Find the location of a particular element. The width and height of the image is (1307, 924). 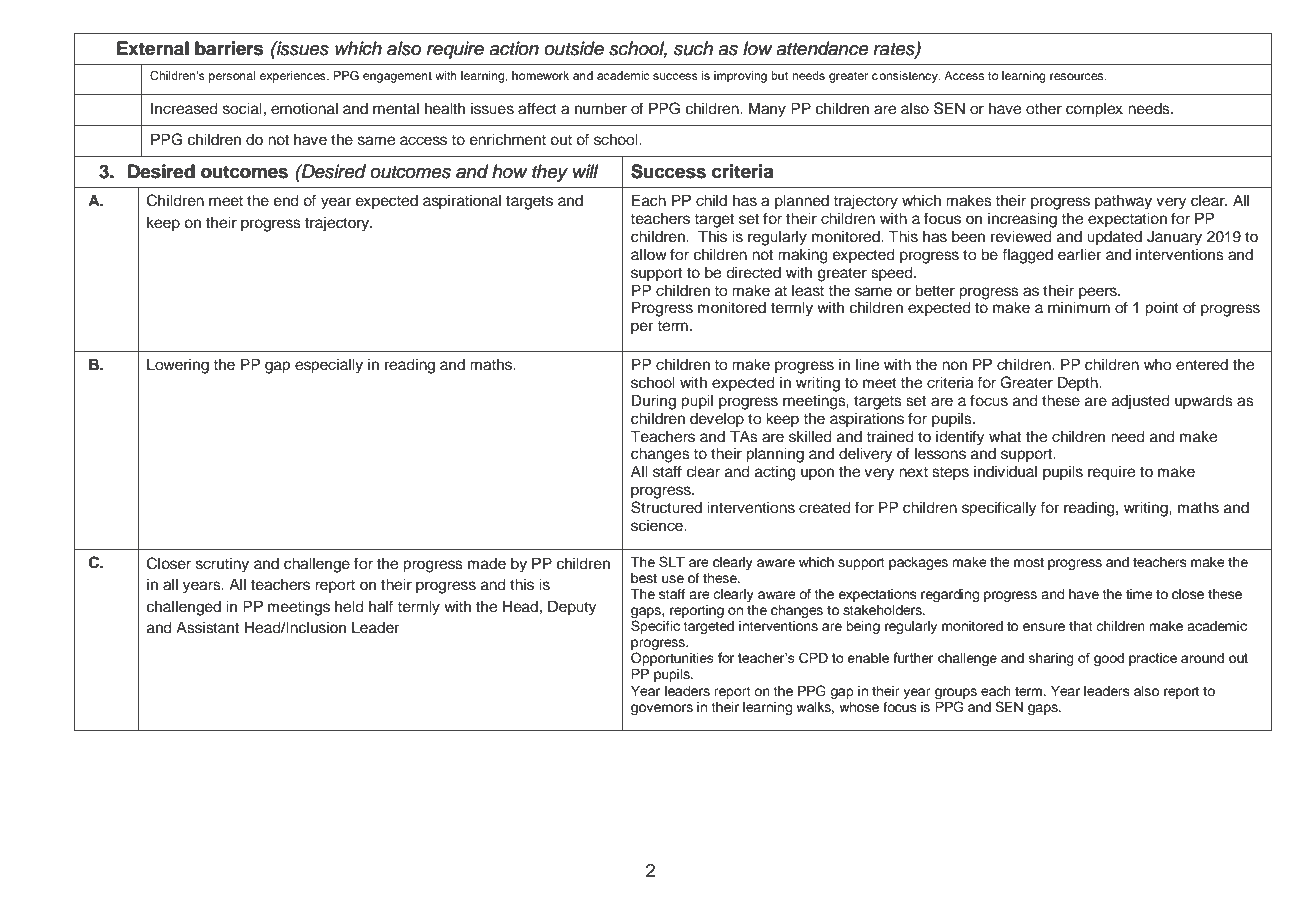

experiences is located at coordinates (294, 77).
